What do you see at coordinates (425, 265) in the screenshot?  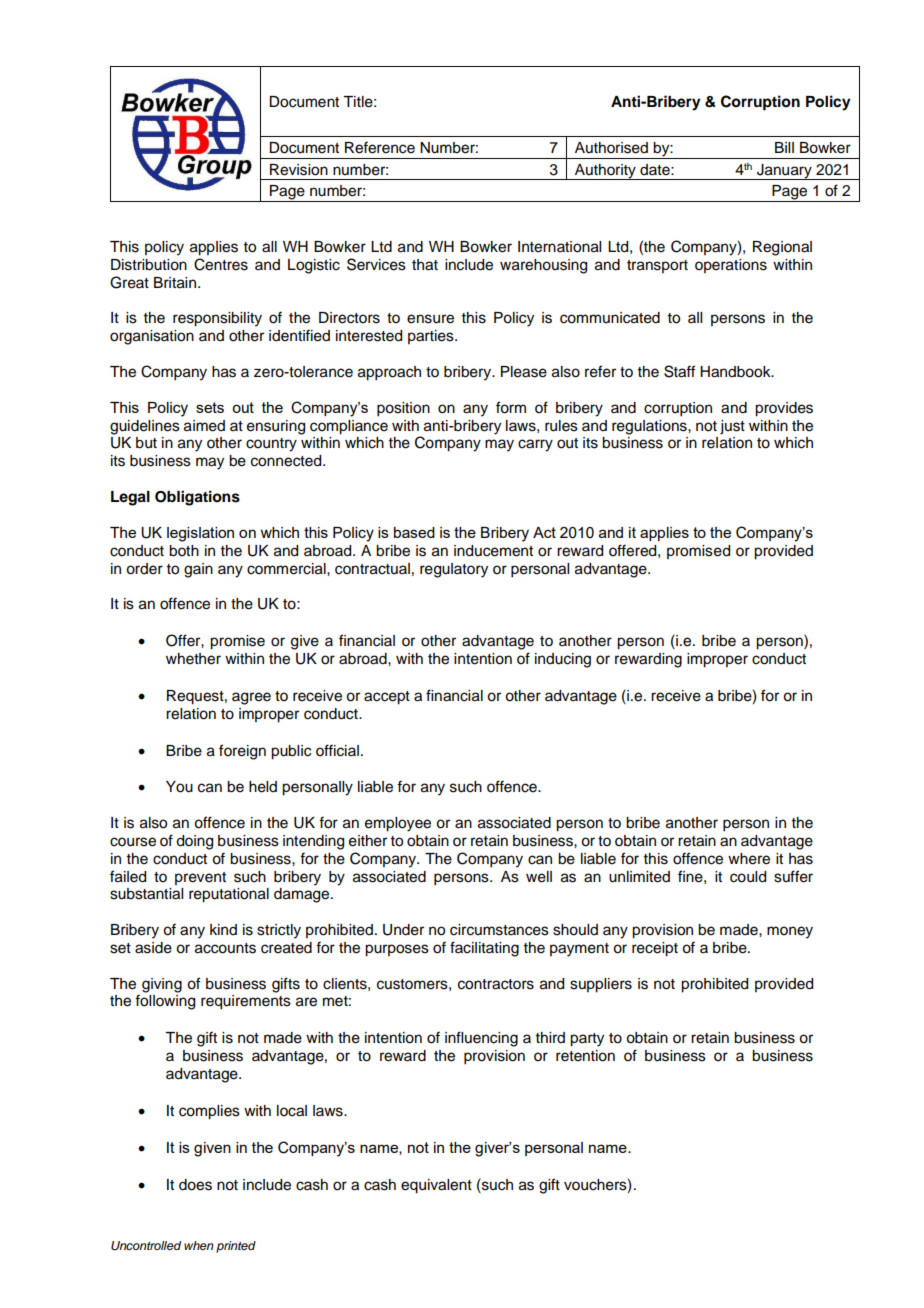 I see `that` at bounding box center [425, 265].
